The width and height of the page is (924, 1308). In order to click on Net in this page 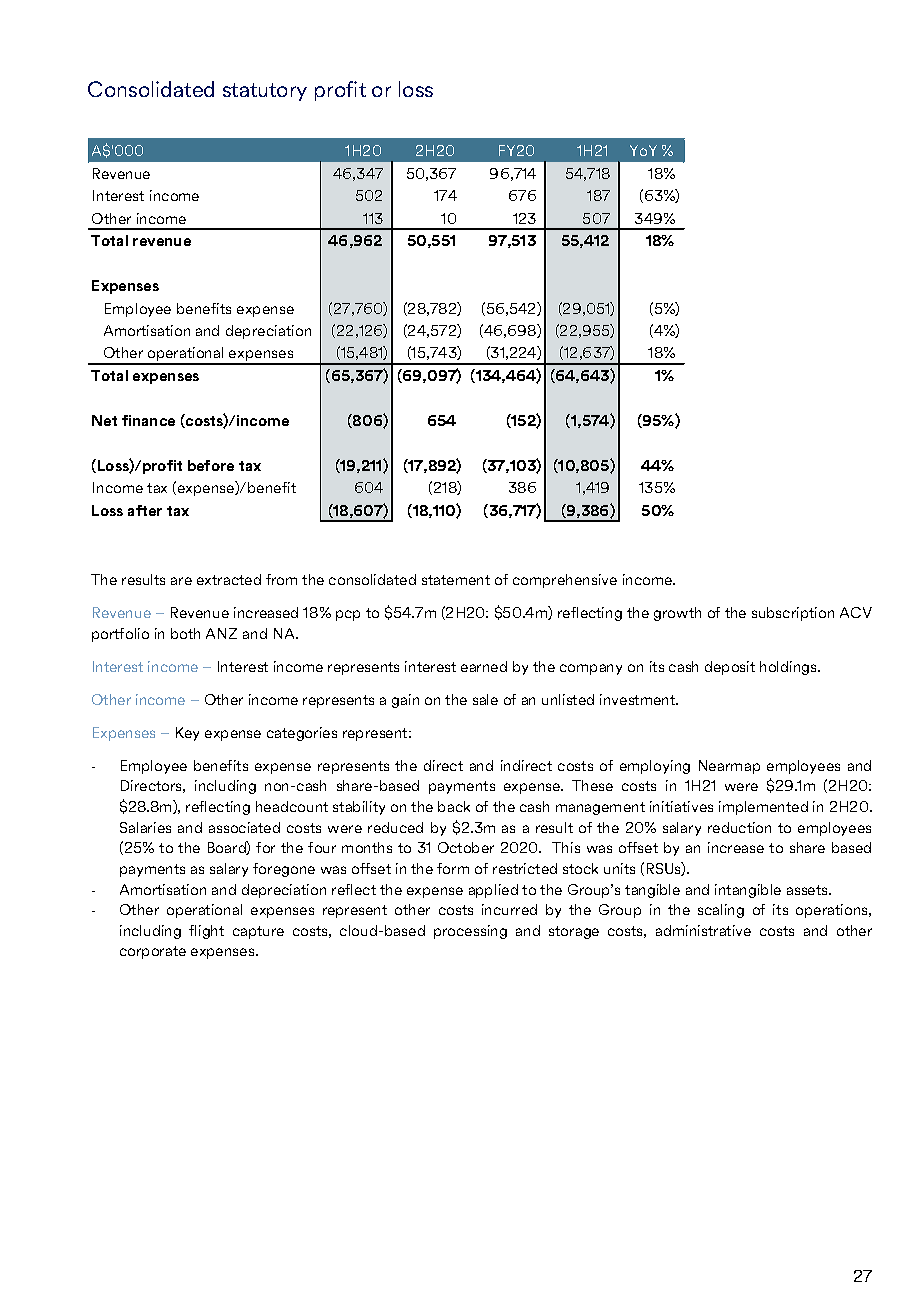, I will do `click(104, 420)`.
